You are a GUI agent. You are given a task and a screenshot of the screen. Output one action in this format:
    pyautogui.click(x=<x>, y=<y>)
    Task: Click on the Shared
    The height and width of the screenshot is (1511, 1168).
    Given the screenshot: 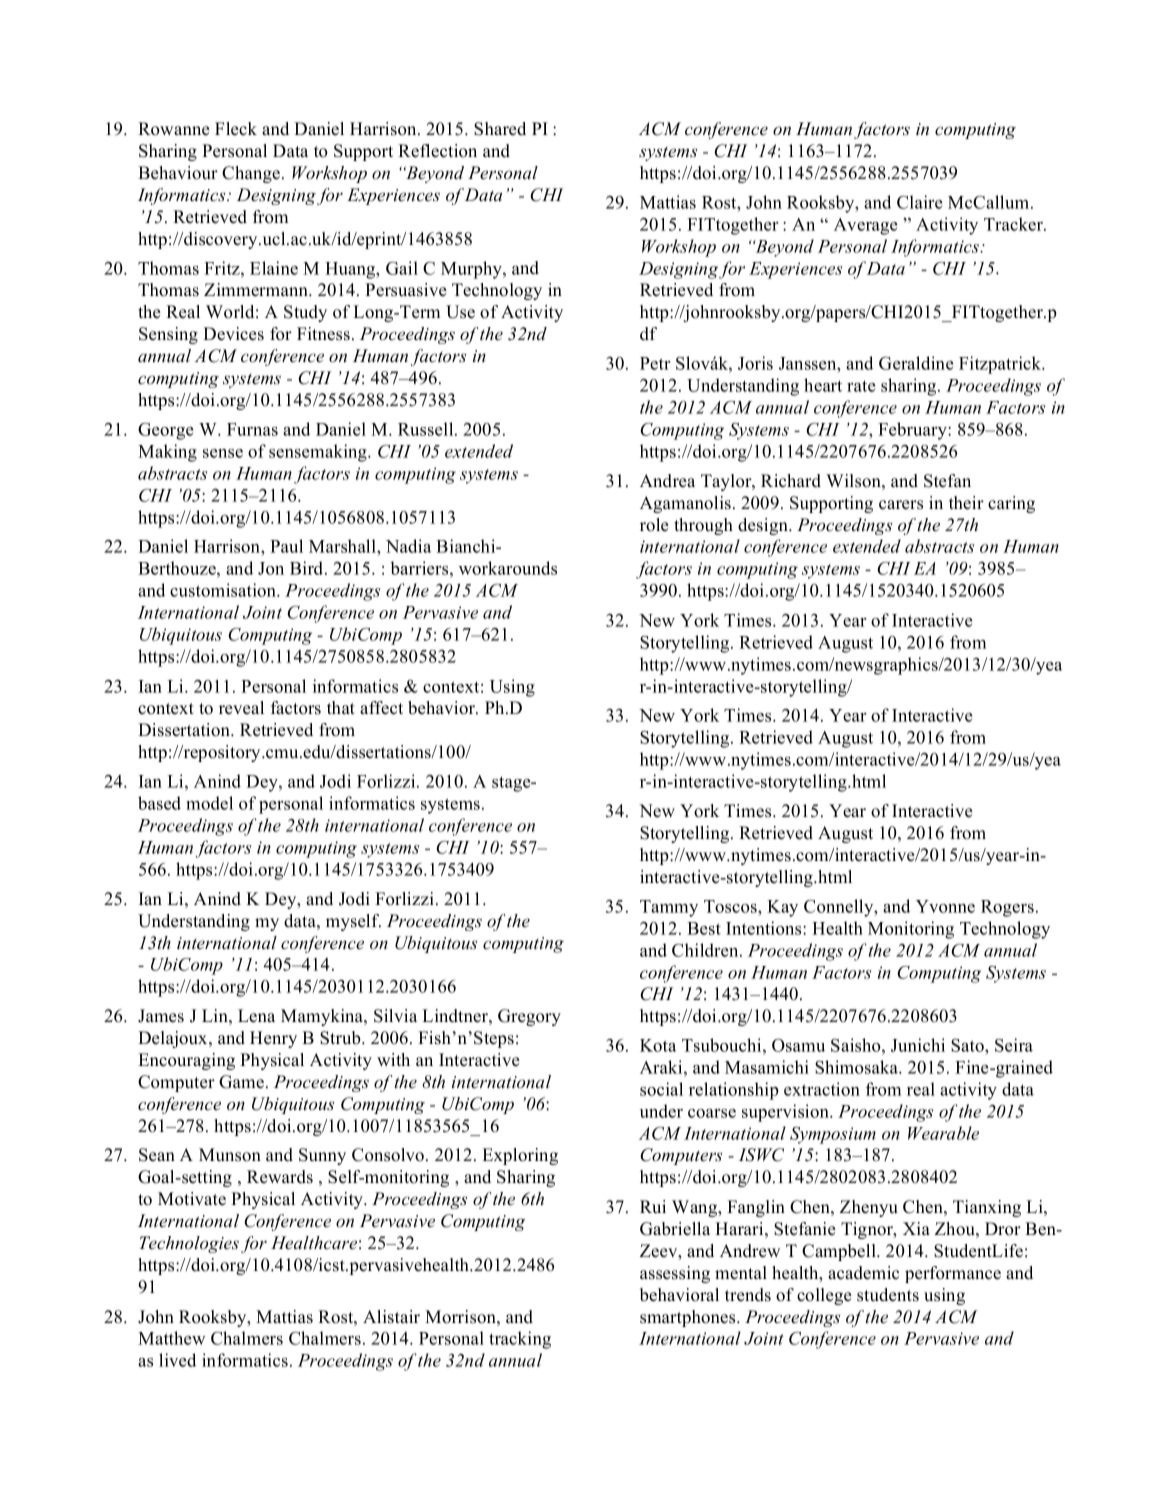 What is the action you would take?
    pyautogui.click(x=500, y=129)
